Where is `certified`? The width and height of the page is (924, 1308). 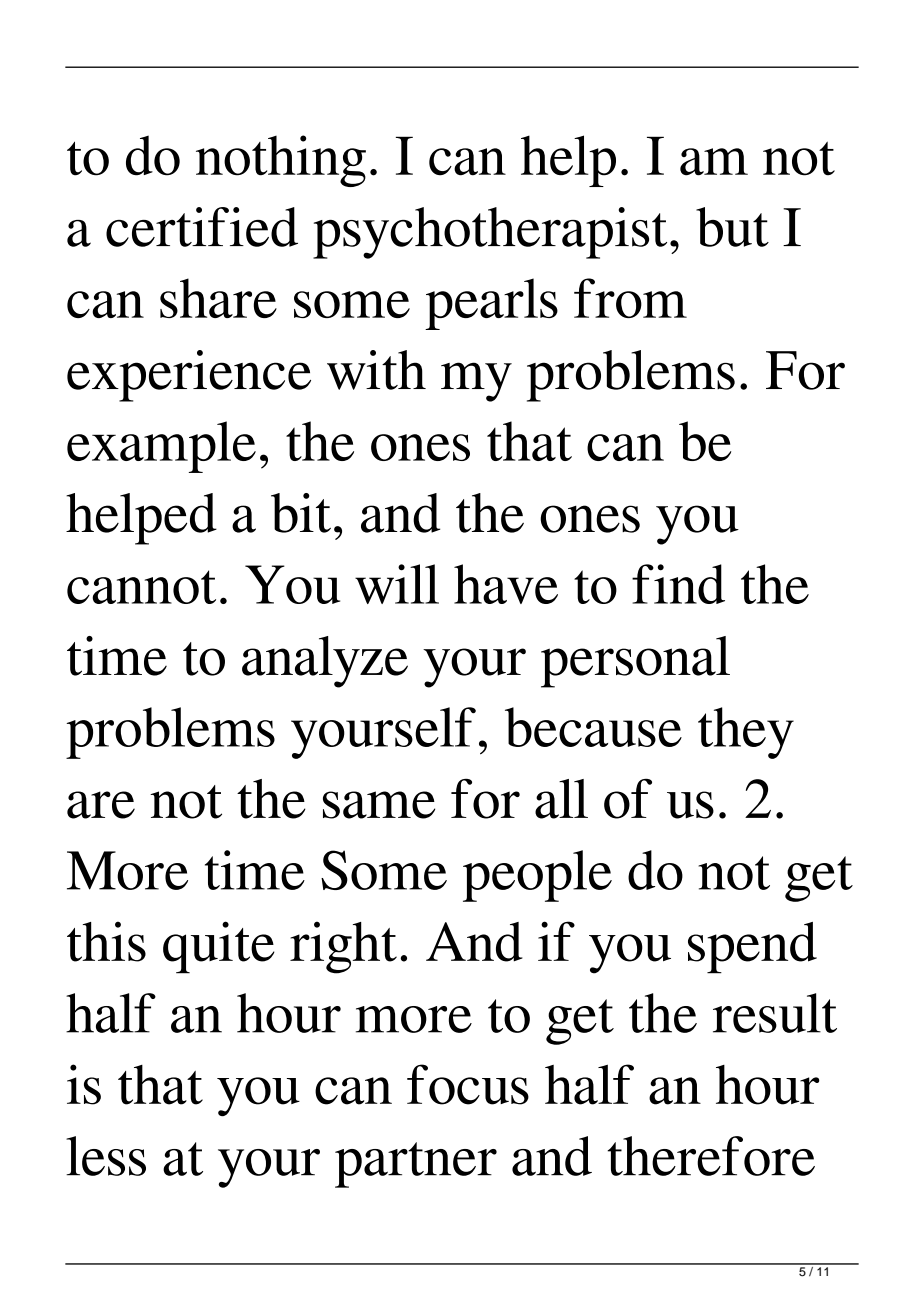 certified is located at coordinates (202, 227).
